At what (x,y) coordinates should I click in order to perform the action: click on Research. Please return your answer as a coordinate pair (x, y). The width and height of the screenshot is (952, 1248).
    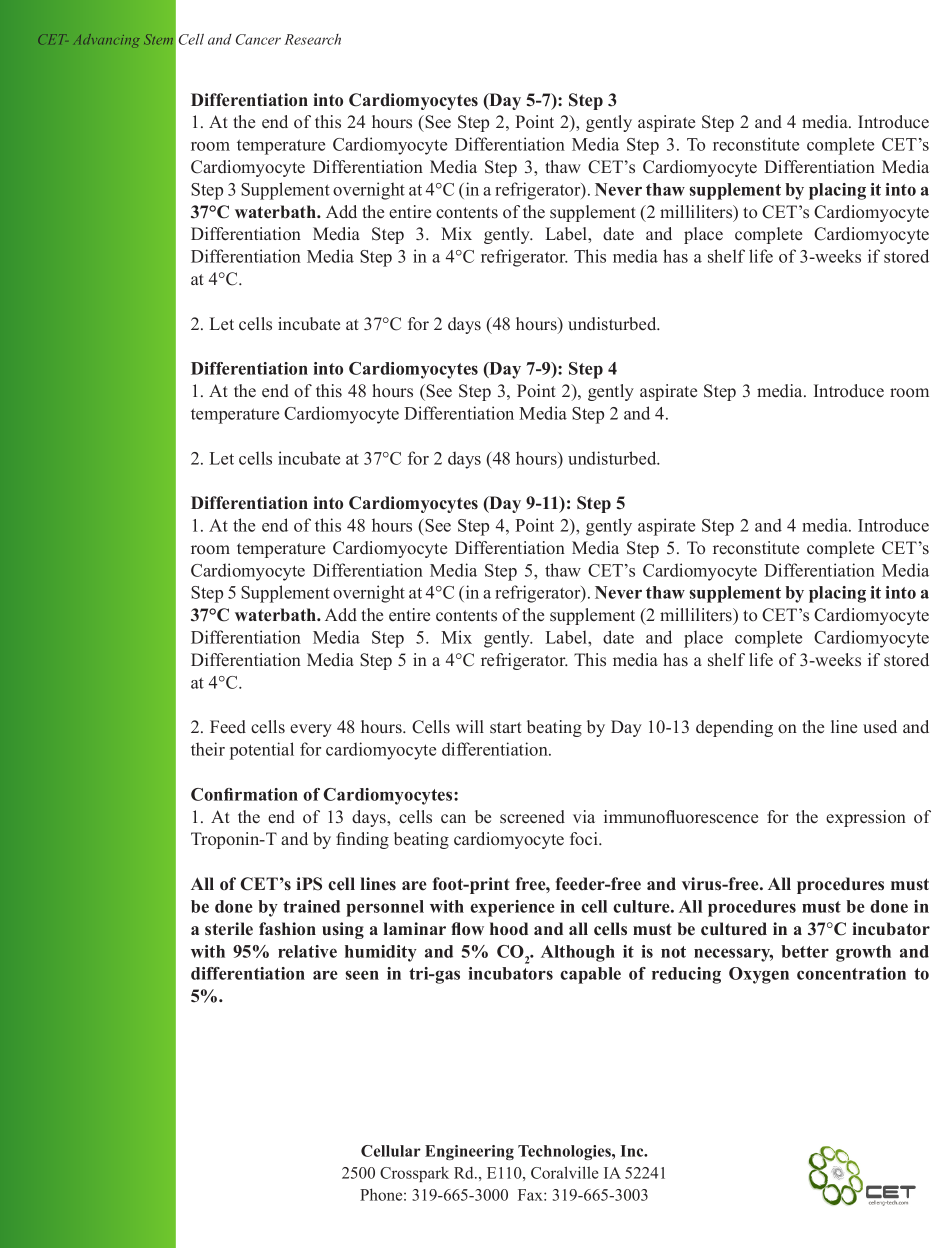
    Looking at the image, I should click on (312, 39).
